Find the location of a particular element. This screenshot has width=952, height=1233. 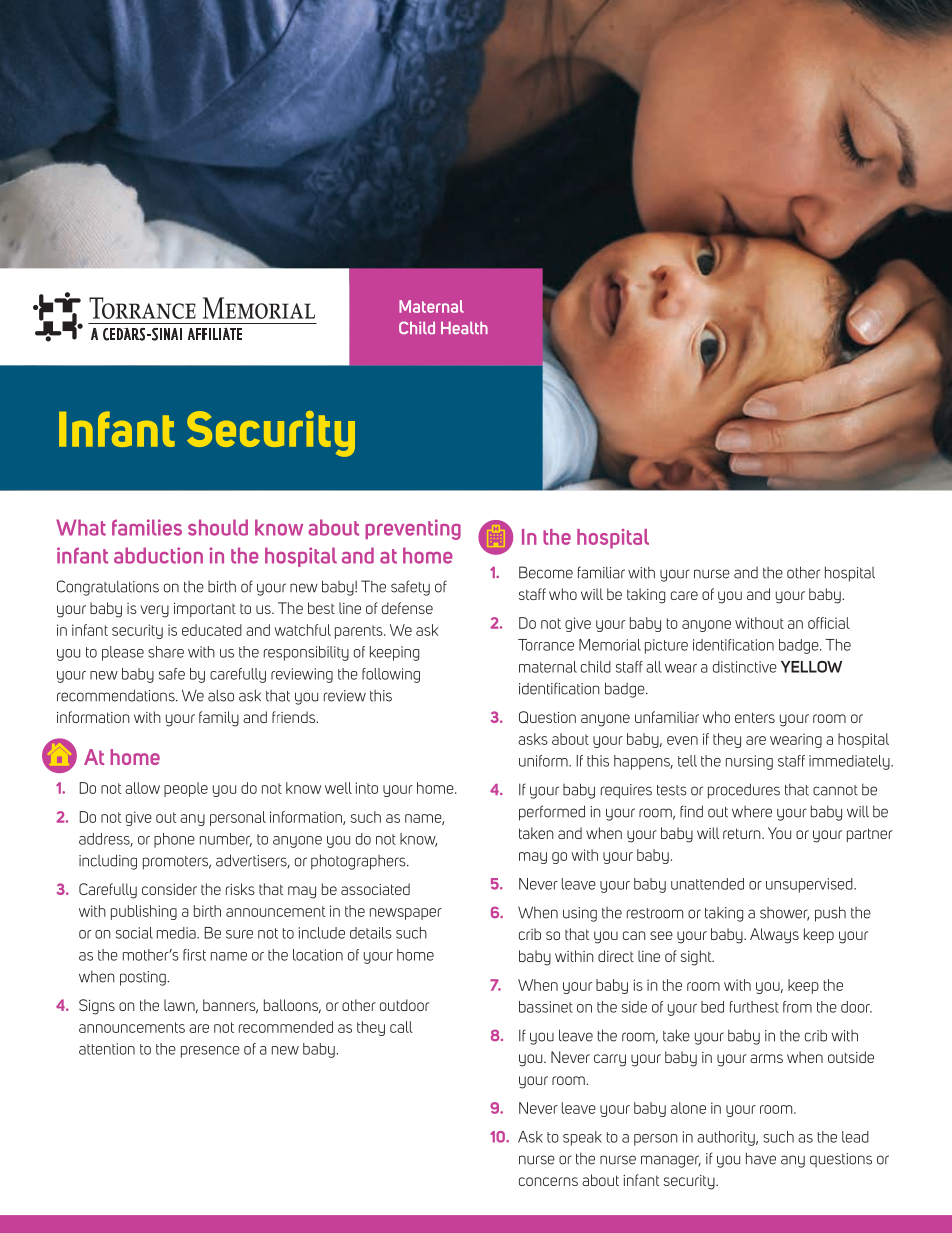

nursing is located at coordinates (749, 762).
